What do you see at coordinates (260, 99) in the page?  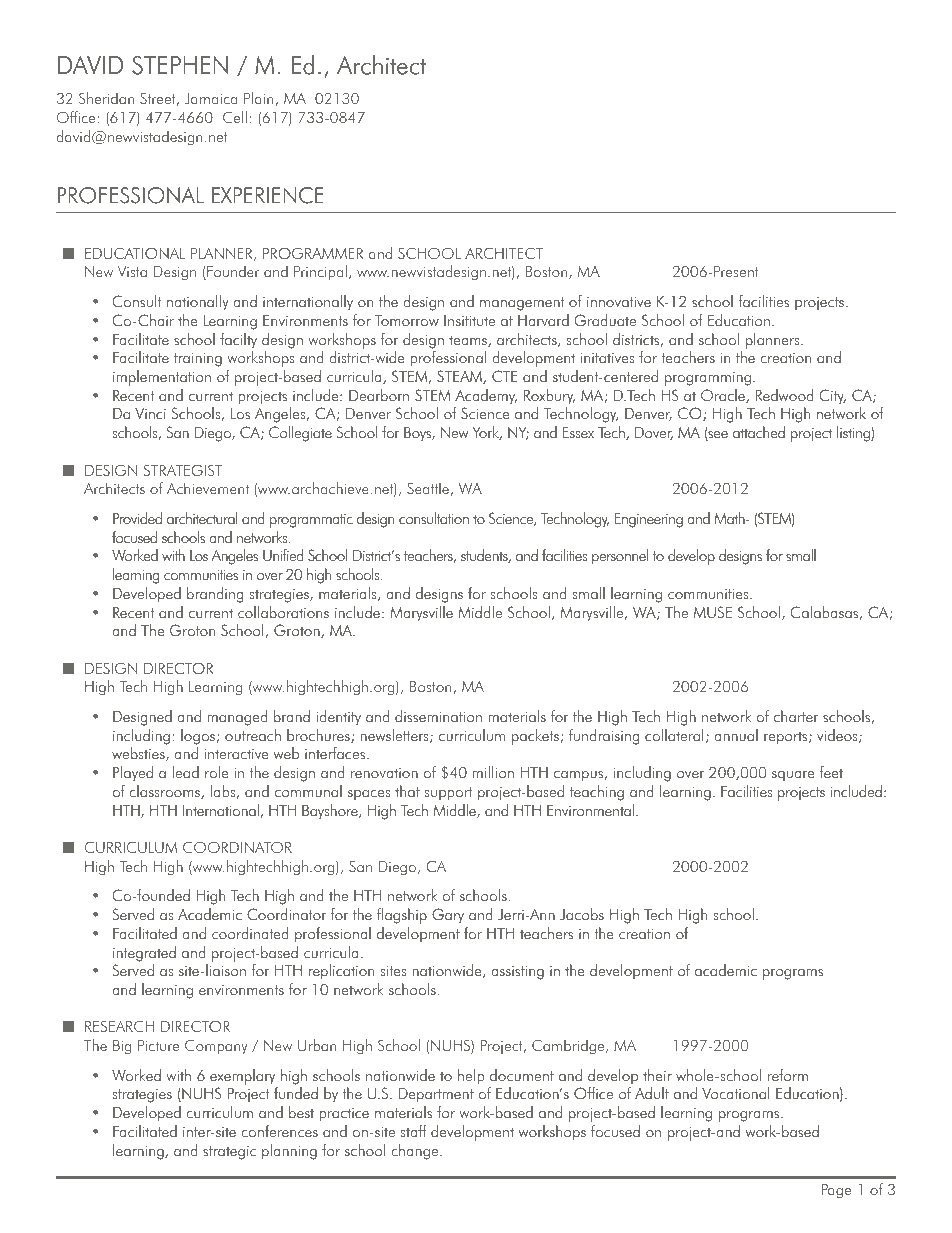 I see `Plain` at bounding box center [260, 99].
